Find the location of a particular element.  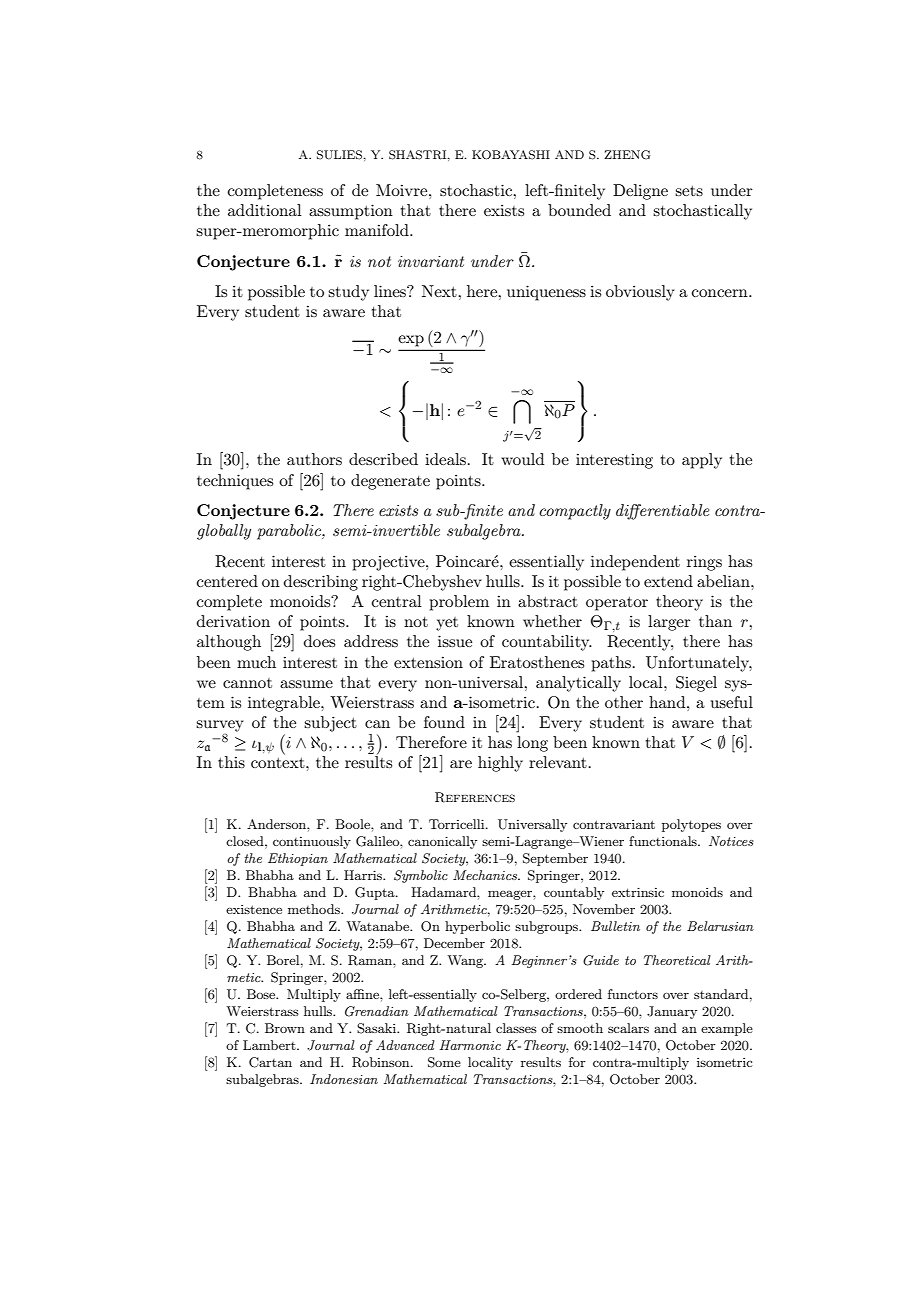

Harmonic is located at coordinates (470, 1045).
